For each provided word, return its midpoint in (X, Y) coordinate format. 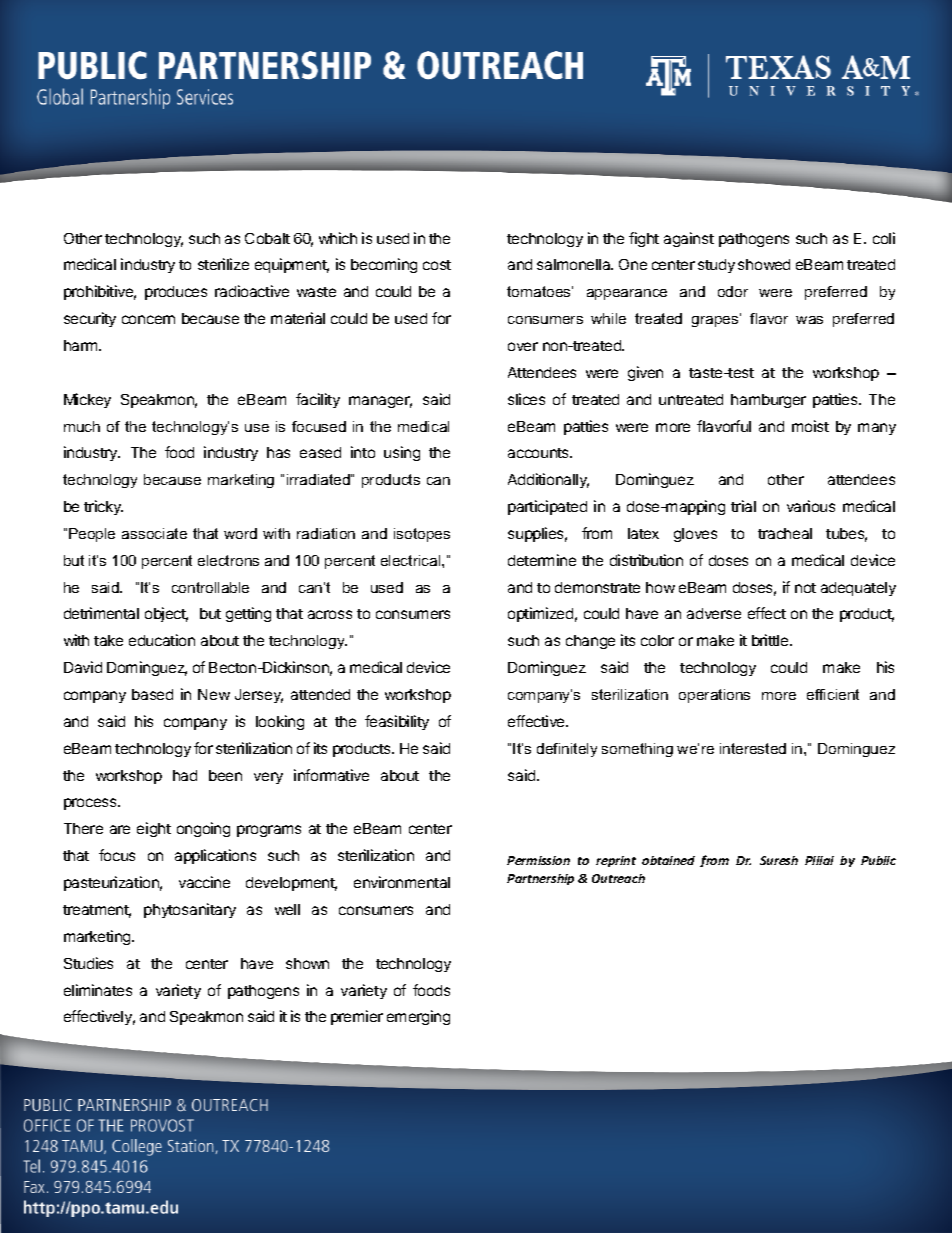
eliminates (98, 990)
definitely (567, 750)
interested (753, 748)
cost (437, 265)
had (185, 775)
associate (154, 533)
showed (764, 264)
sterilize (223, 264)
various (811, 506)
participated (547, 507)
